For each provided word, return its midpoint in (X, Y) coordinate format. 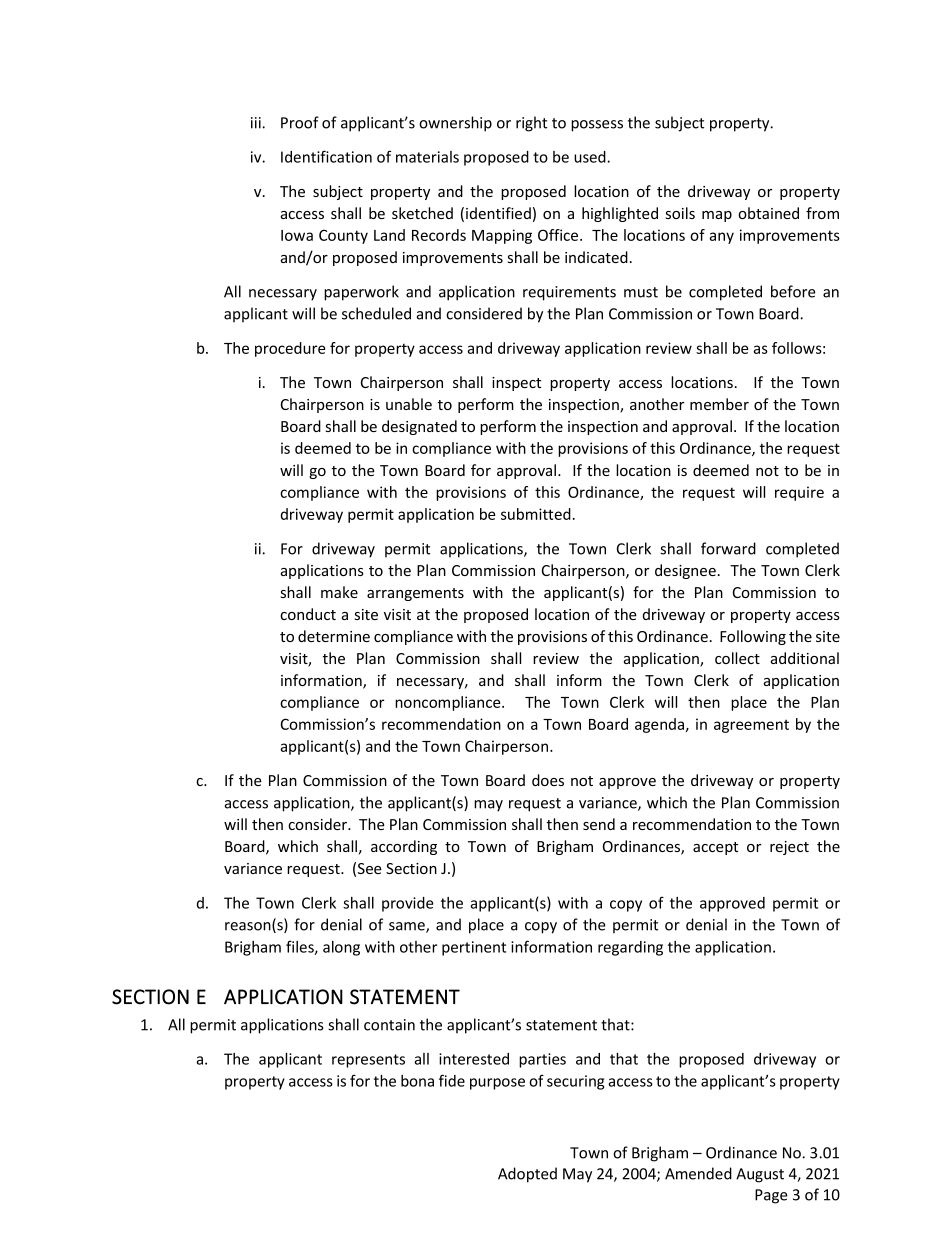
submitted (536, 514)
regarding (630, 948)
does (548, 780)
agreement (751, 726)
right (531, 124)
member (719, 404)
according (404, 847)
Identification (326, 156)
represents (368, 1061)
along (341, 948)
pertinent (474, 948)
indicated (596, 257)
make (339, 592)
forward (728, 548)
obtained (768, 213)
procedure (290, 349)
